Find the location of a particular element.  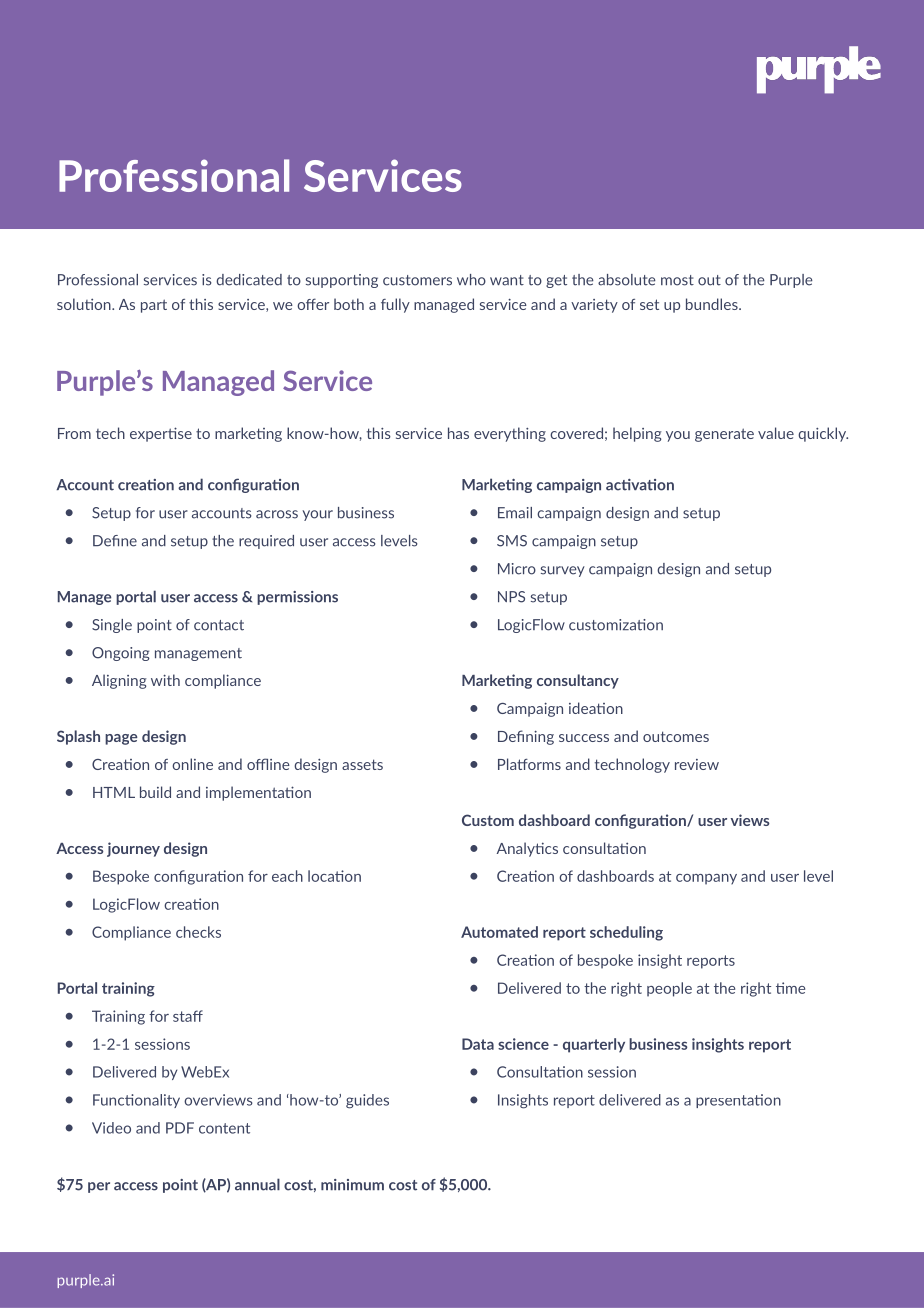

time is located at coordinates (790, 988).
